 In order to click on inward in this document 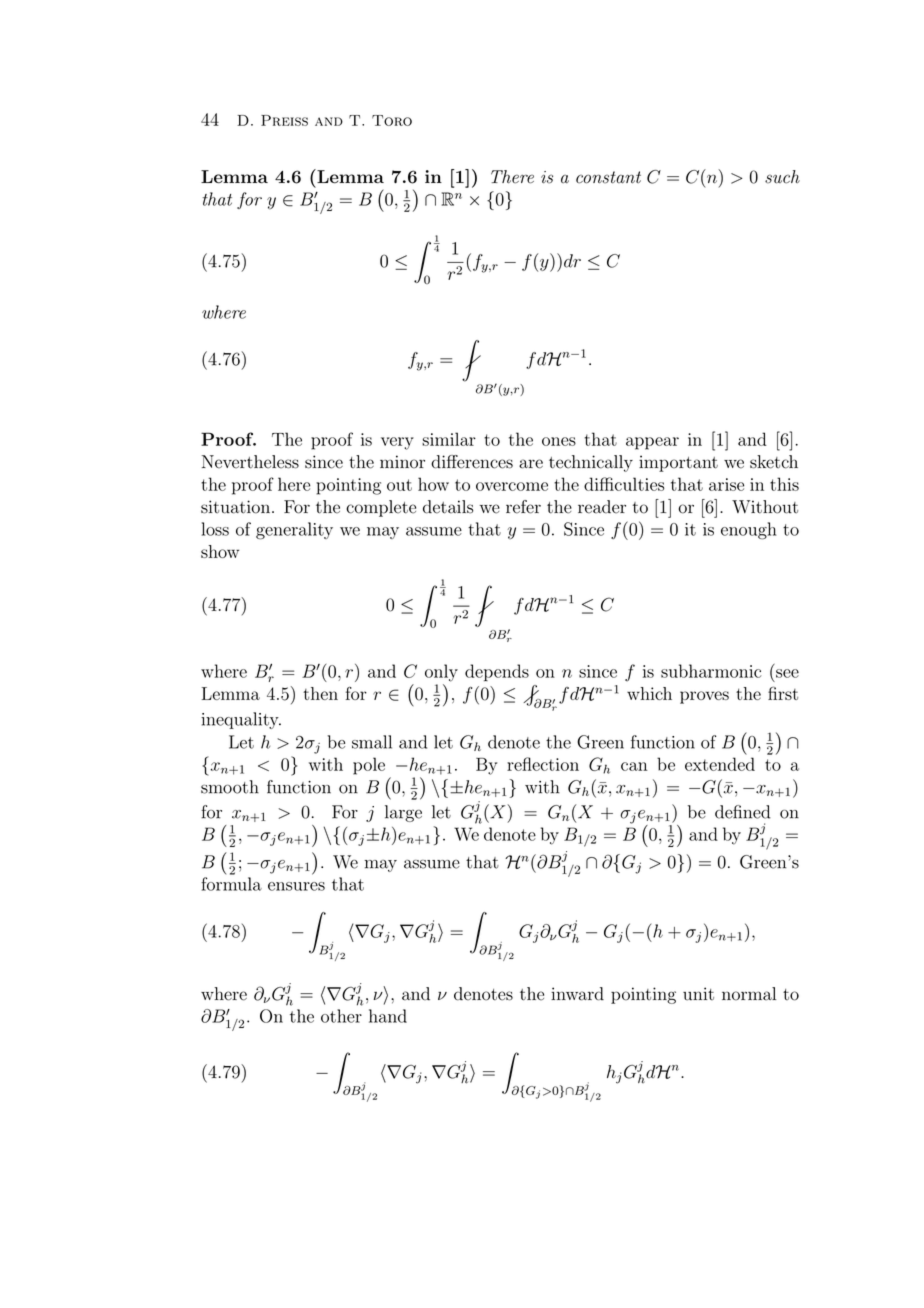, I will do `click(577, 994)`.
